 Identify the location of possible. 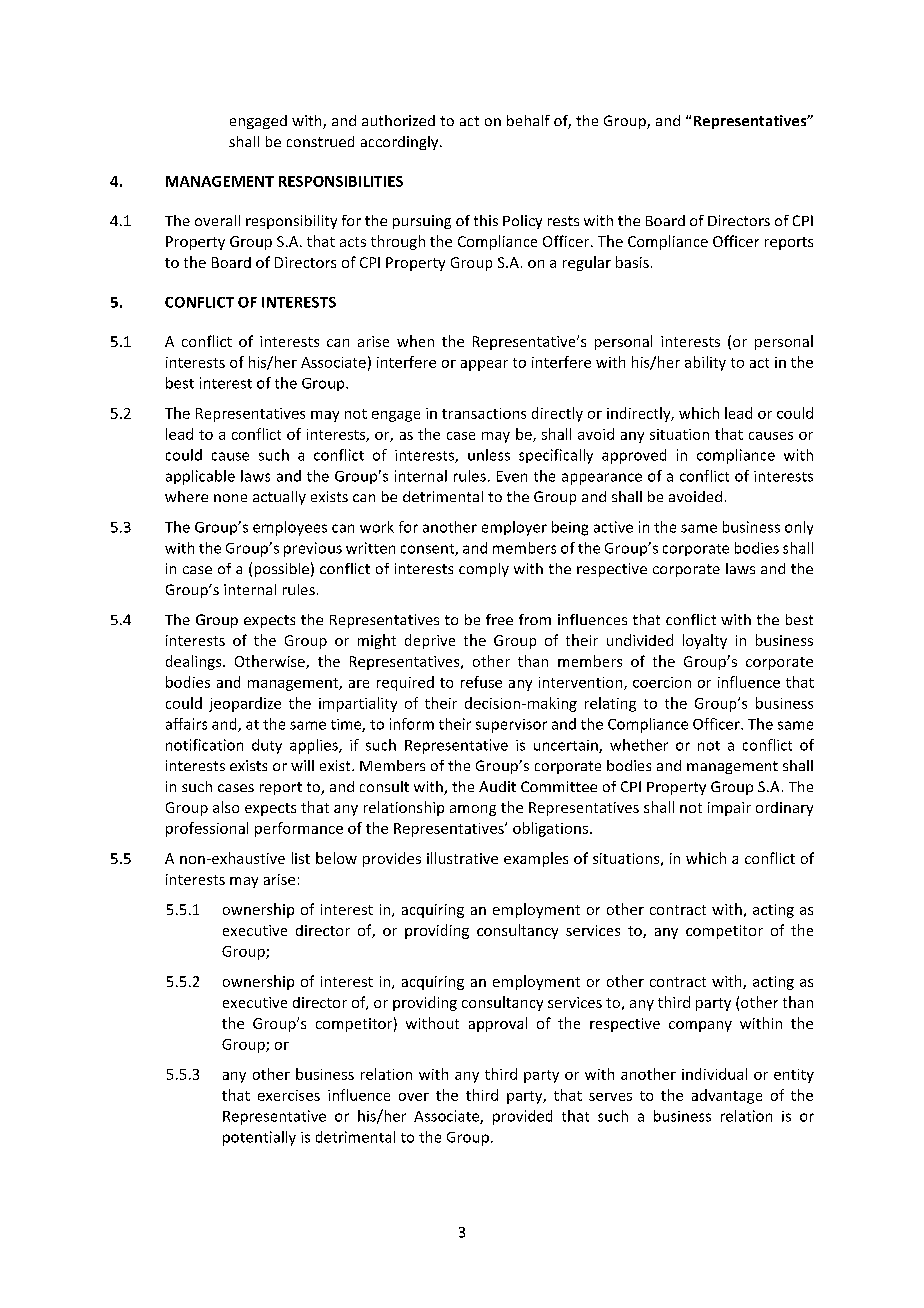
(282, 570).
